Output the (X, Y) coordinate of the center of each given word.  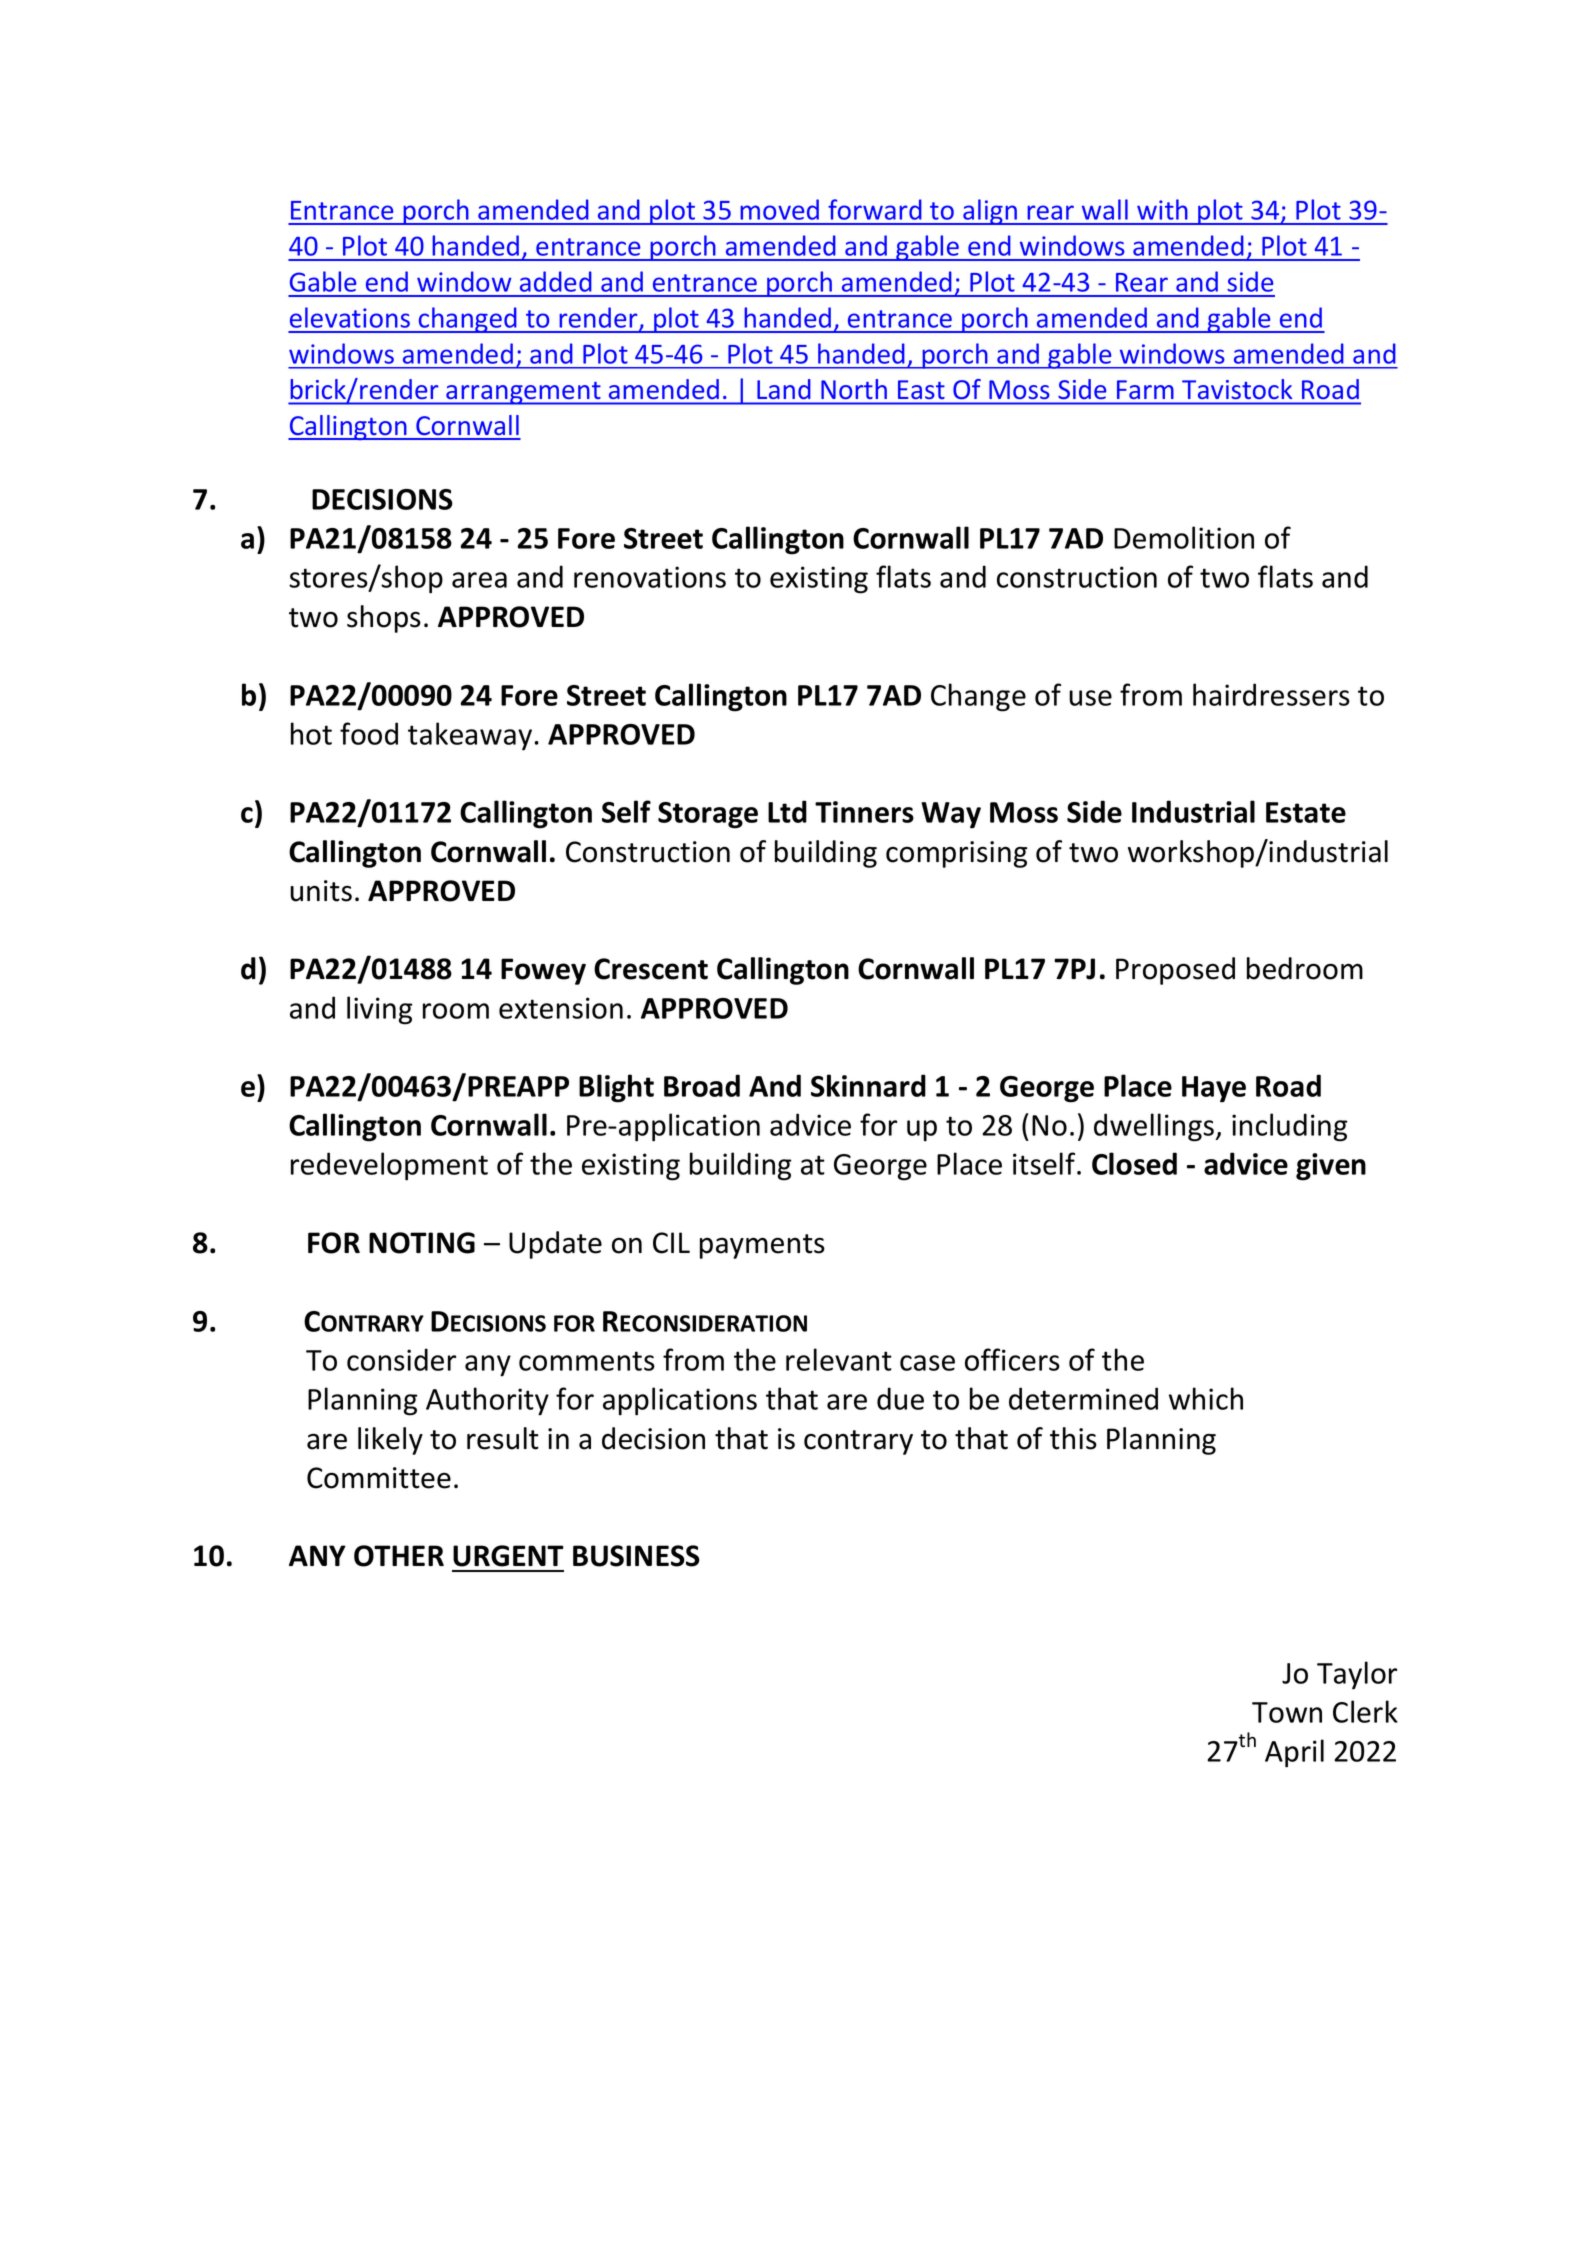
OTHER (399, 1556)
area (479, 580)
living (379, 1010)
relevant (839, 1359)
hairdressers (1271, 694)
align (990, 212)
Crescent (651, 969)
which (1206, 1398)
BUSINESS (636, 1556)
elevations (350, 317)
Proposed (1175, 971)
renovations (650, 577)
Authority (487, 1401)
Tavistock (1237, 389)
